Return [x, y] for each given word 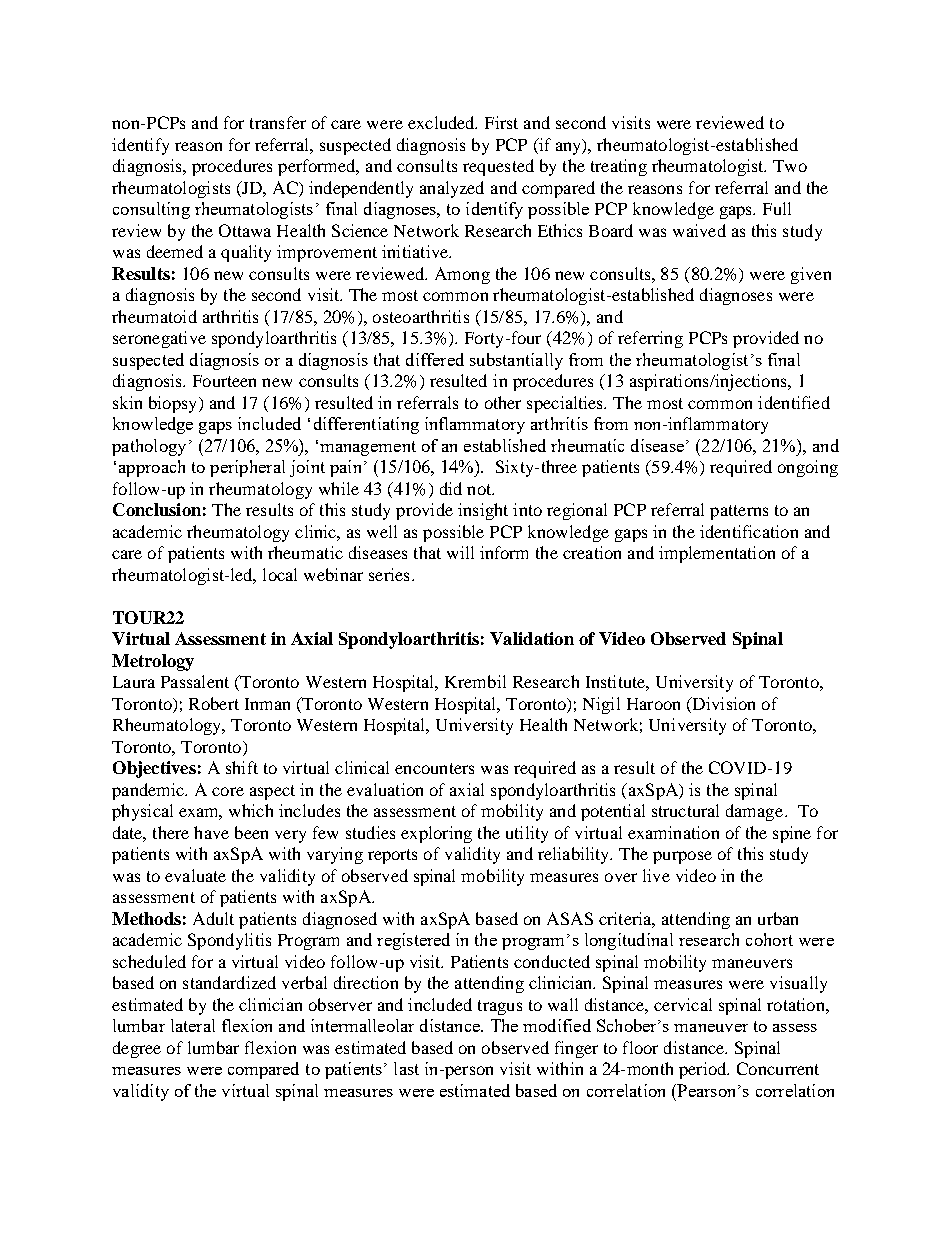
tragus [500, 1007]
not [480, 489]
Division [722, 705]
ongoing [808, 468]
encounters [434, 768]
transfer [278, 122]
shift [242, 767]
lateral [193, 1025]
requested [498, 167]
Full [777, 208]
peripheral [247, 468]
